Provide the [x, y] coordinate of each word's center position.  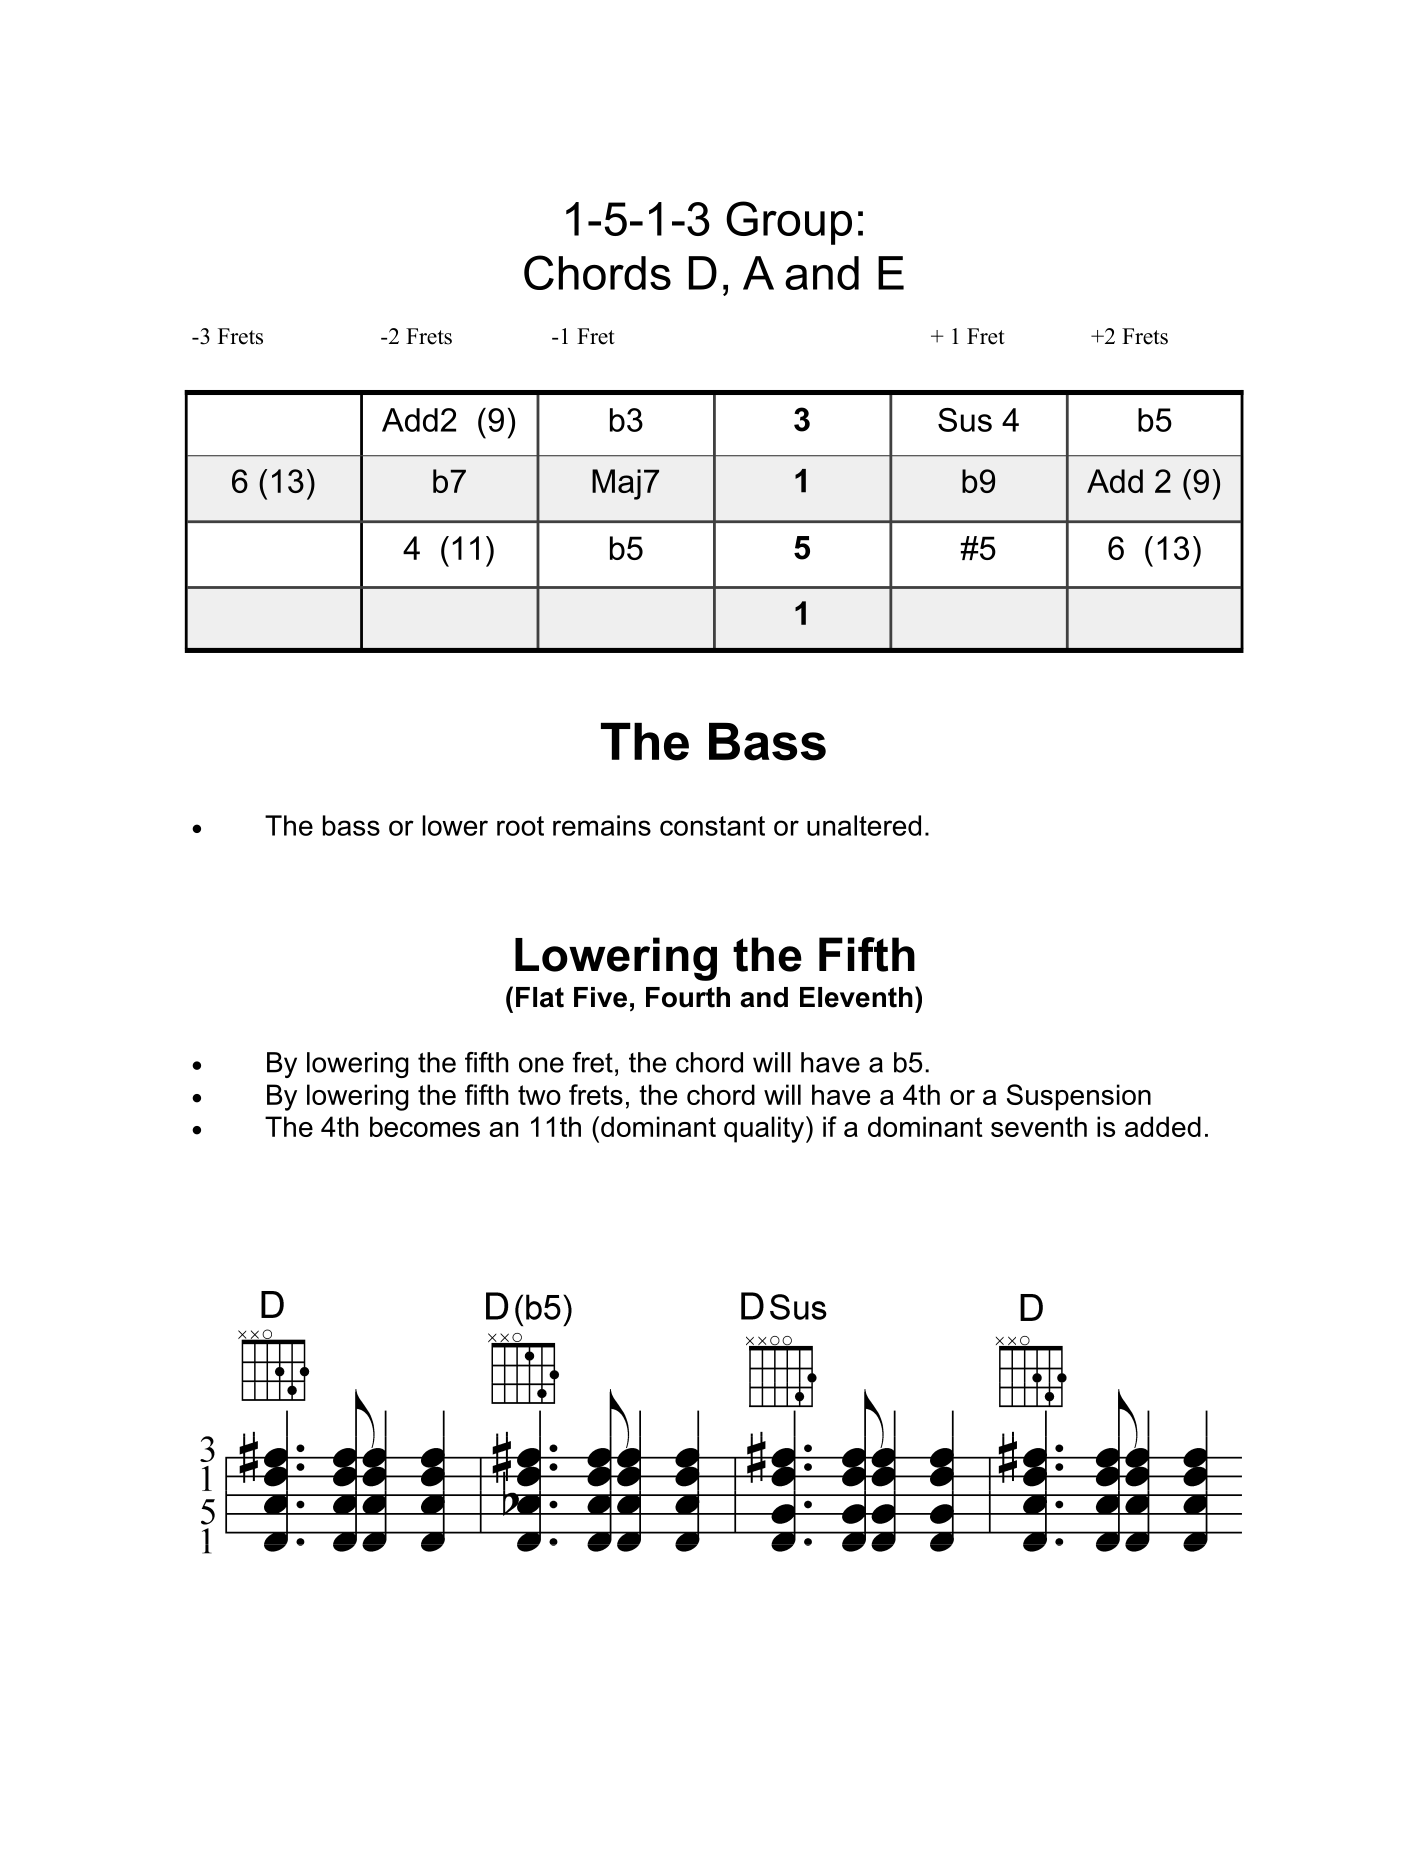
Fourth [688, 997]
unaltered [864, 825]
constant [712, 826]
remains [602, 825]
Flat [540, 997]
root [520, 826]
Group [789, 223]
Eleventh [856, 997]
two [539, 1095]
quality [765, 1129]
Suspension [1079, 1097]
